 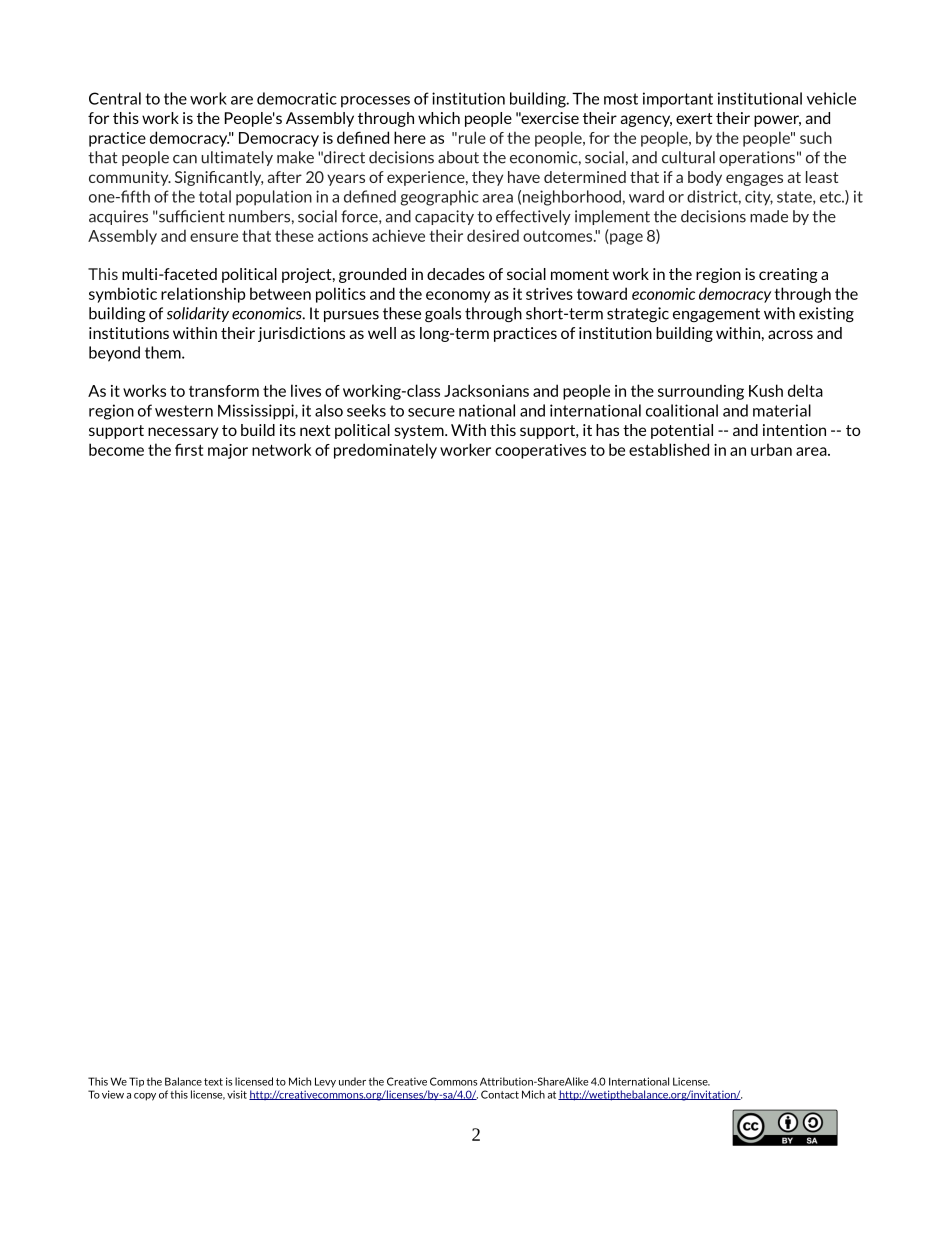 What do you see at coordinates (540, 451) in the page?
I see `cooperatives` at bounding box center [540, 451].
